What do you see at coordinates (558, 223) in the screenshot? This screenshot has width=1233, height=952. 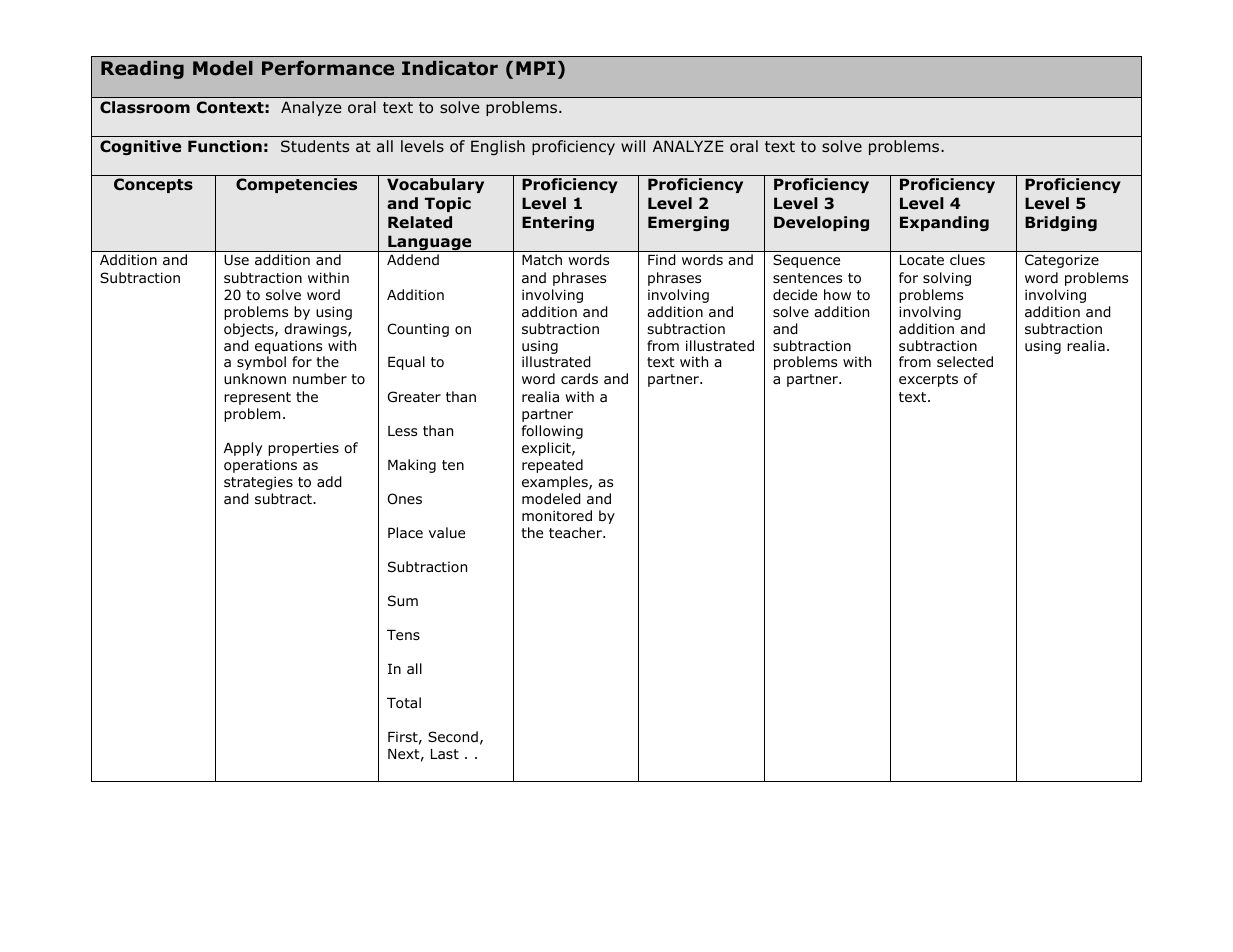 I see `Entering` at bounding box center [558, 223].
